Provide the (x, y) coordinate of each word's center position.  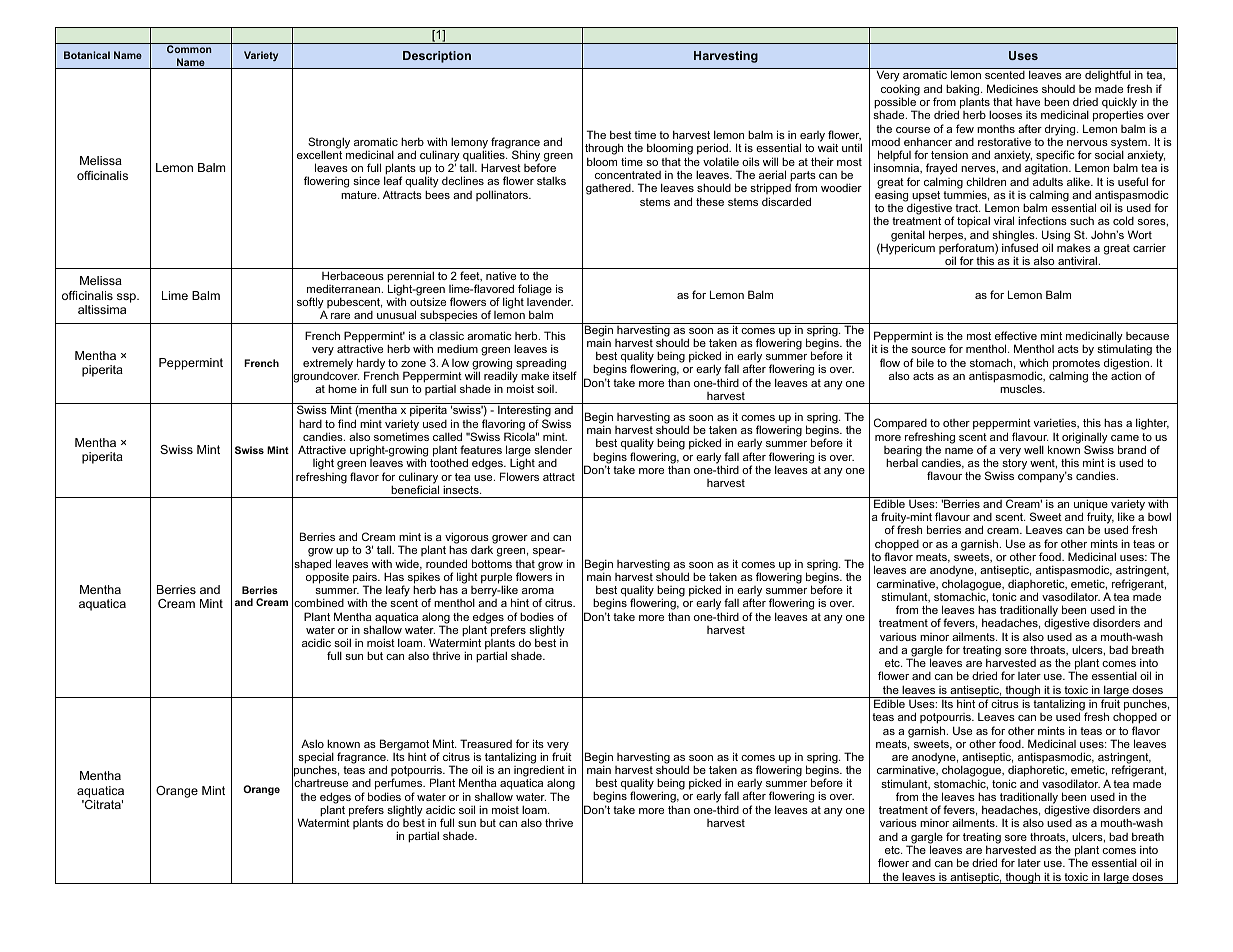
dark (482, 549)
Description (437, 57)
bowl (1159, 516)
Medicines (1012, 88)
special (316, 759)
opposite (327, 578)
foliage (535, 290)
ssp (127, 298)
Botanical (87, 55)
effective (1016, 335)
